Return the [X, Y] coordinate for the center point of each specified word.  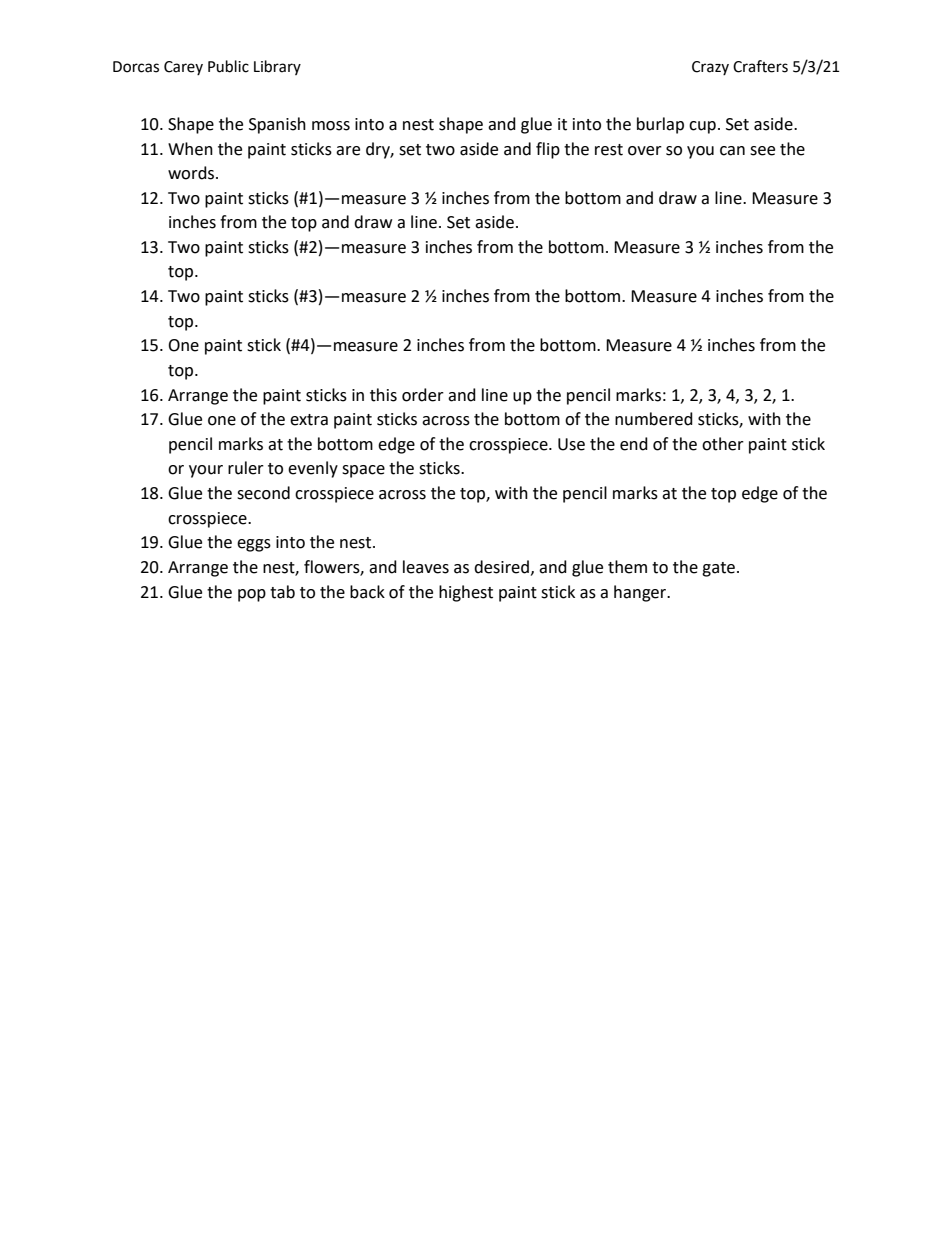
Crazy [710, 68]
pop [252, 595]
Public [228, 66]
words [192, 173]
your [206, 471]
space [363, 471]
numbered [654, 419]
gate [718, 569]
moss [331, 126]
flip [548, 150]
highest [466, 593]
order [423, 395]
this [383, 395]
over [645, 151]
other [723, 444]
